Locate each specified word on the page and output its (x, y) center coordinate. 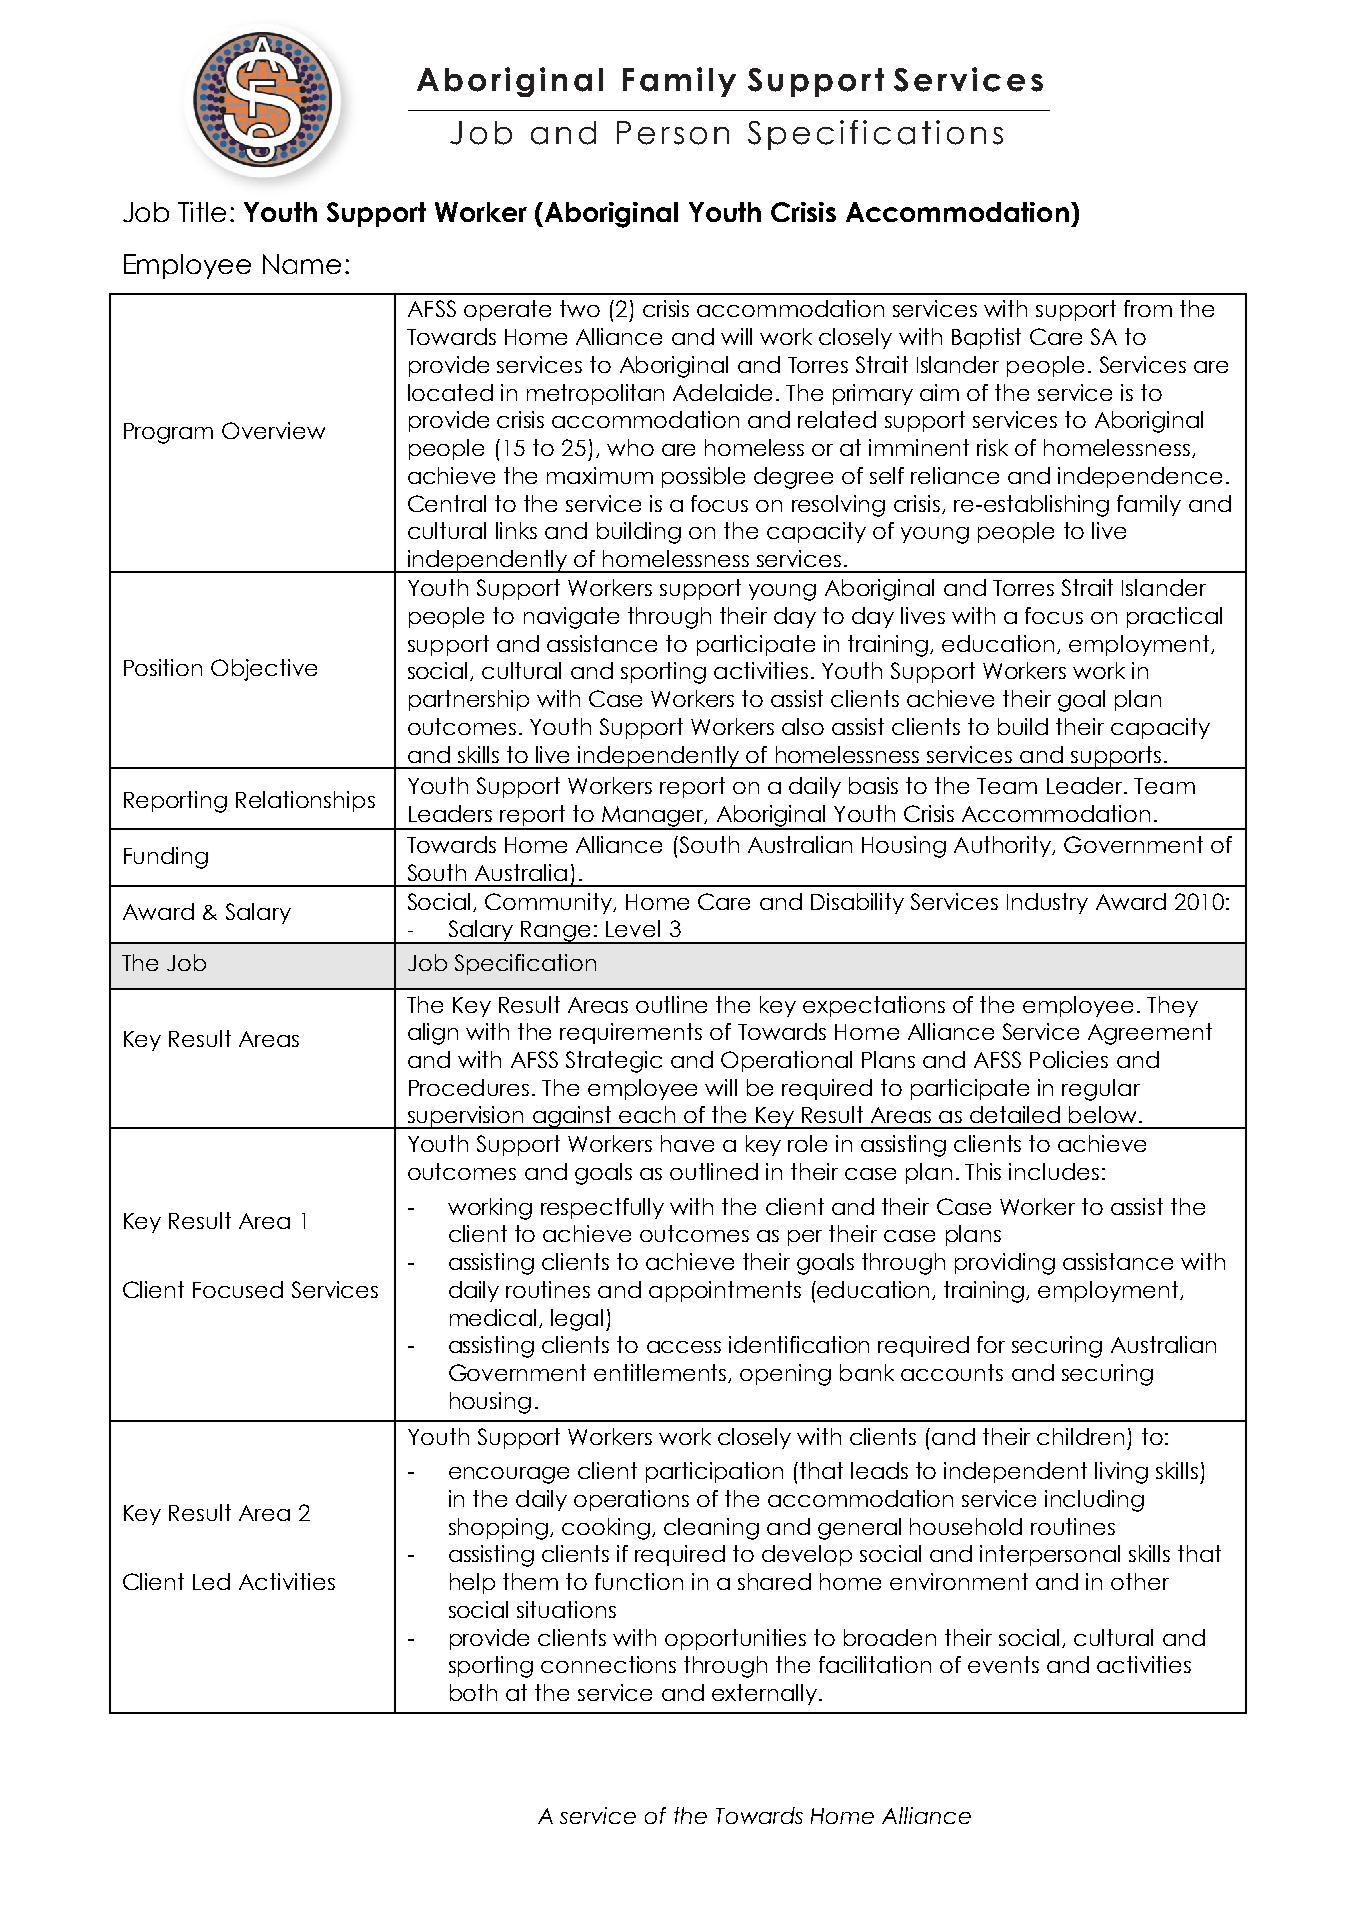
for (991, 1344)
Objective (264, 670)
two (580, 308)
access (684, 1347)
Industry (1047, 903)
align (433, 1034)
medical (493, 1317)
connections (608, 1664)
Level (633, 928)
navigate (571, 618)
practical (1174, 617)
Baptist (986, 338)
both (473, 1692)
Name (302, 264)
